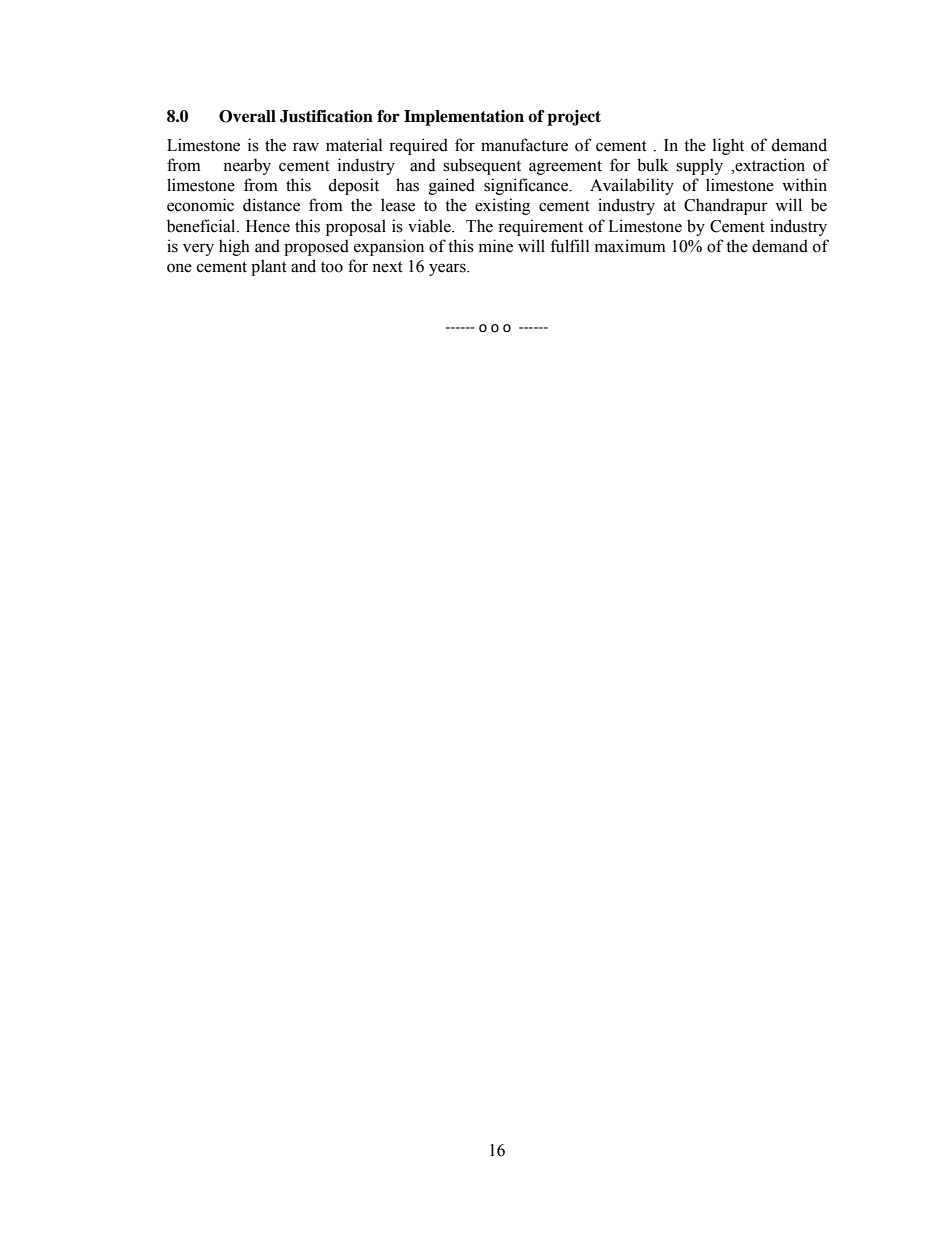  Describe the element at coordinates (524, 145) in the page. I see `manufacture` at that location.
